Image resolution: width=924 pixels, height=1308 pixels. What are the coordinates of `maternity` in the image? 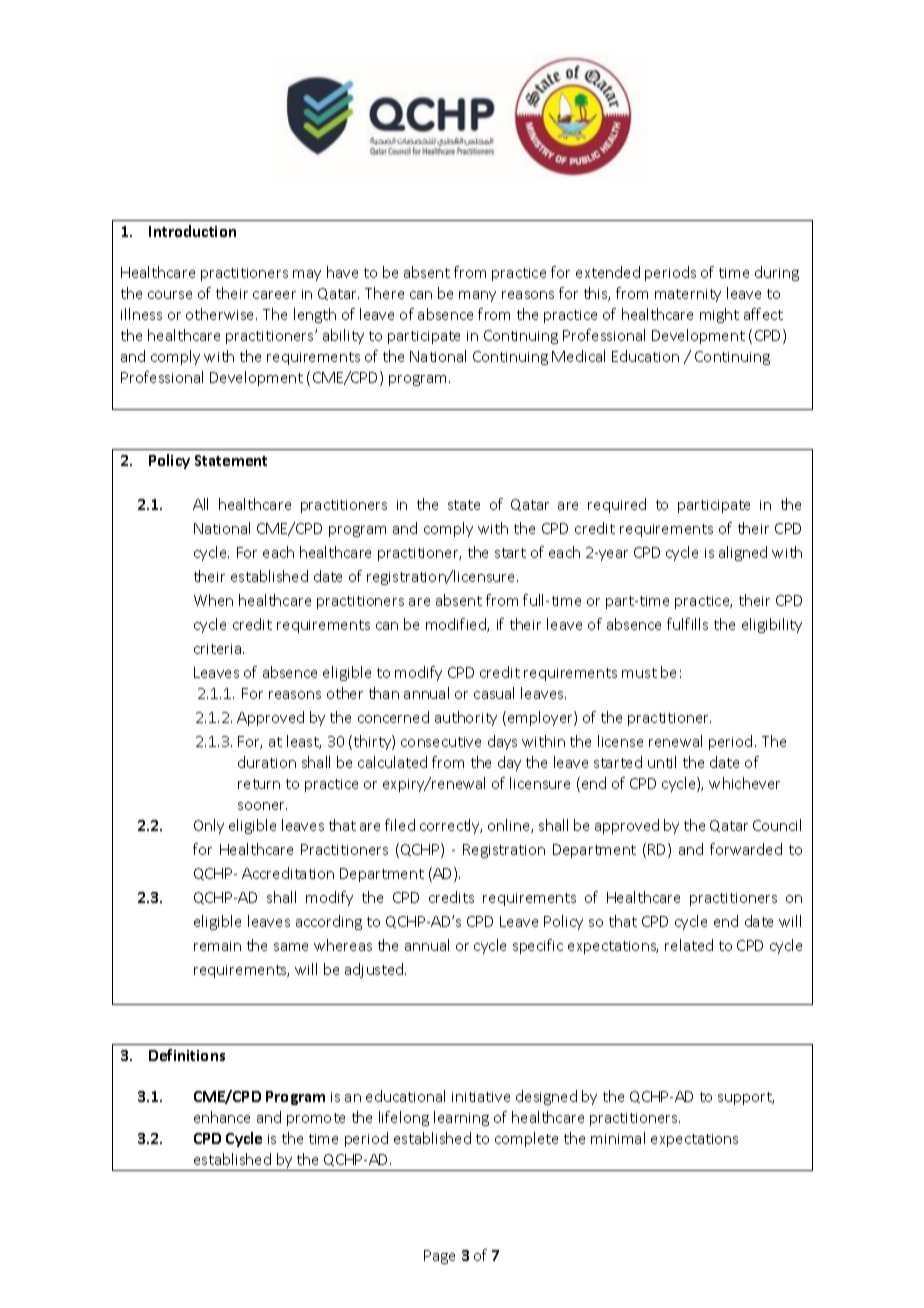 It's located at (688, 295).
